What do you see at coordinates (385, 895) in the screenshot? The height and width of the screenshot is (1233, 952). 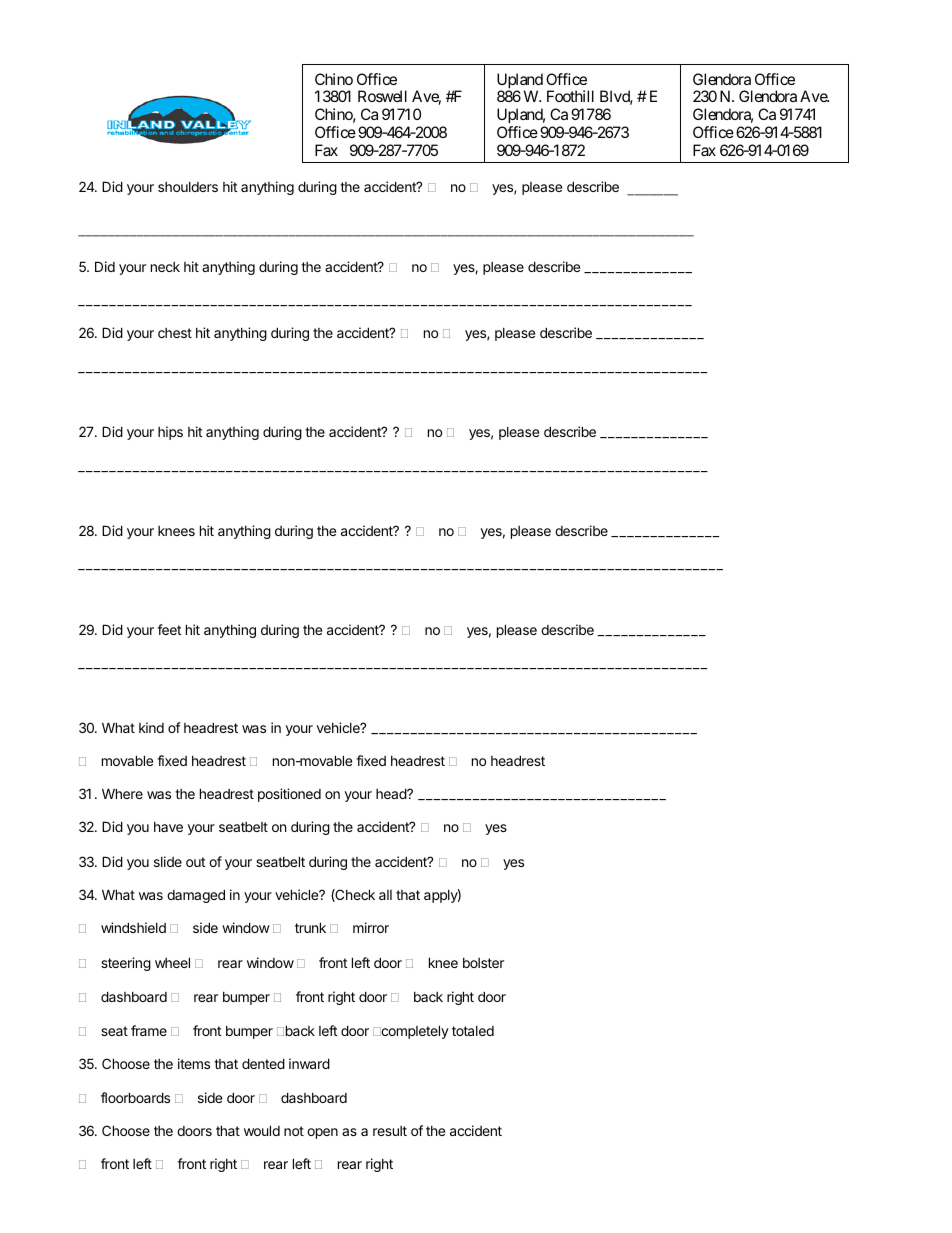 I see `all` at bounding box center [385, 895].
